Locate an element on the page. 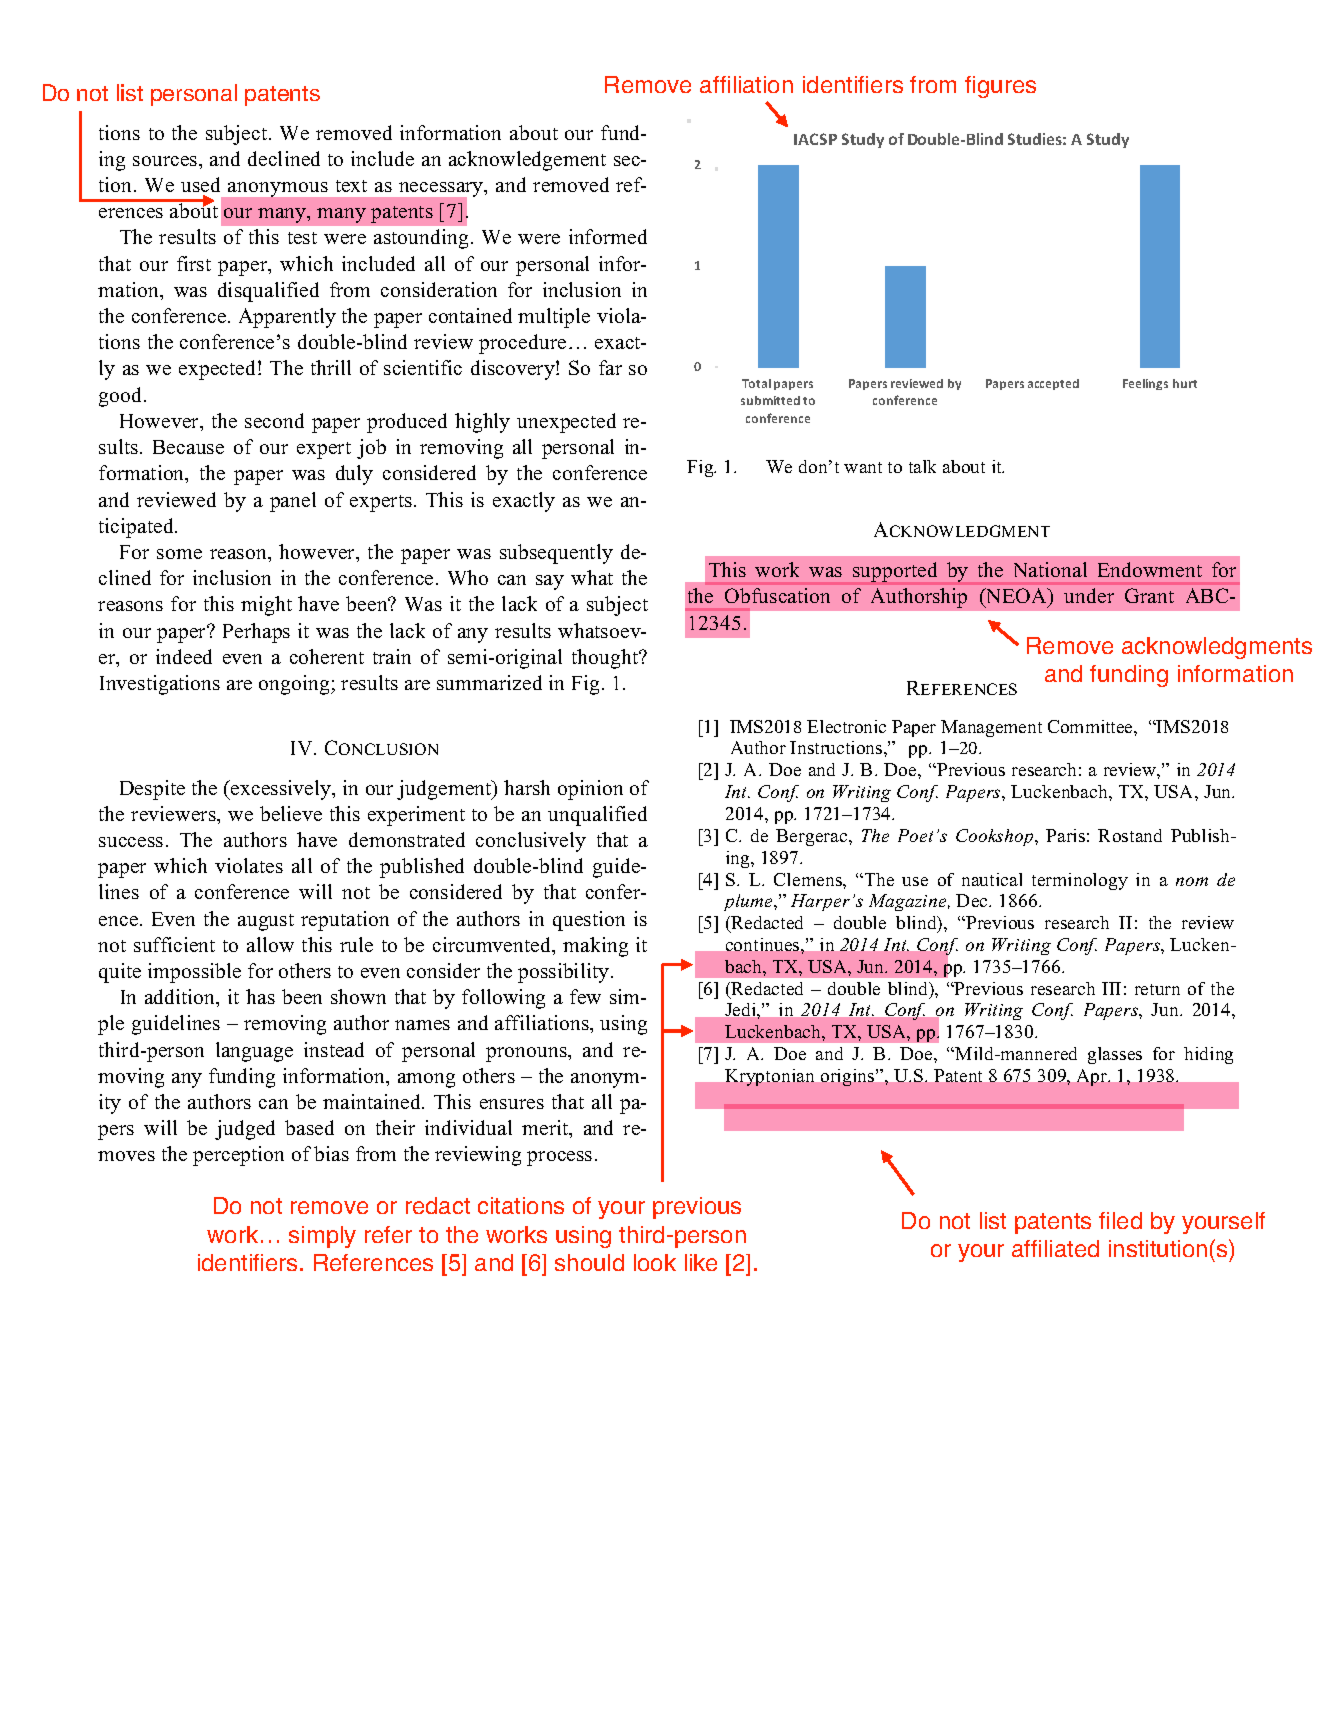 The height and width of the document is (1729, 1336). figures is located at coordinates (1000, 87).
